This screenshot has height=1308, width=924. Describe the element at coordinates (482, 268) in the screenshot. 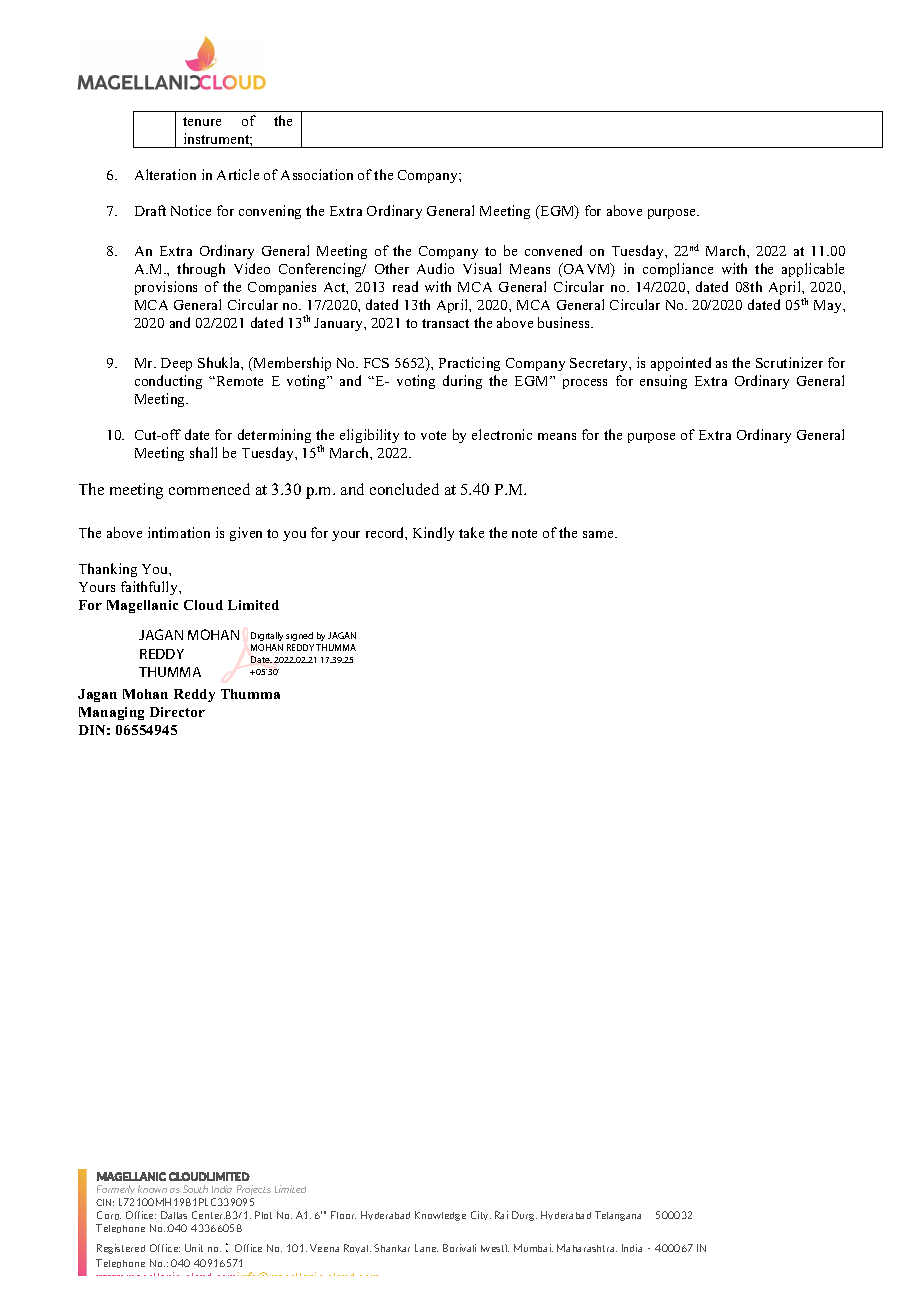

I see `Visual` at that location.
